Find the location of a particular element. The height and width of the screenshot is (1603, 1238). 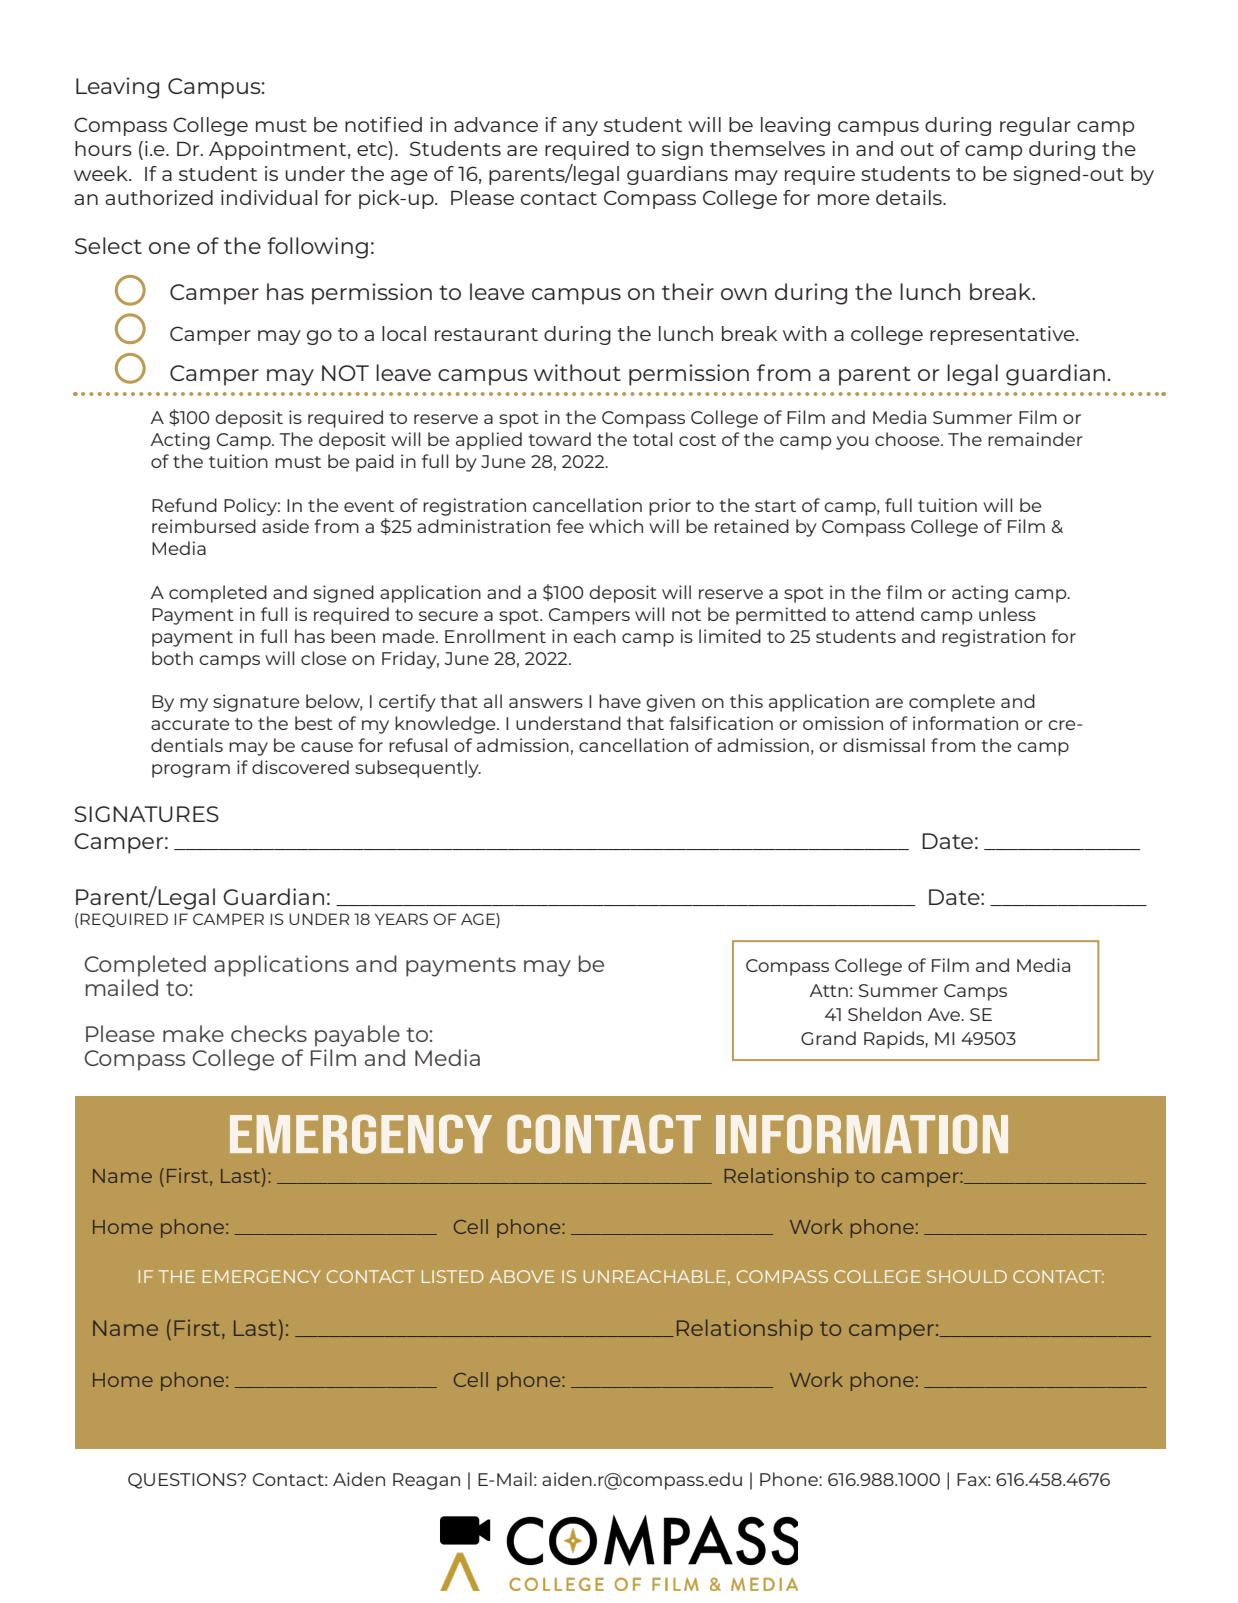

details is located at coordinates (910, 197).
